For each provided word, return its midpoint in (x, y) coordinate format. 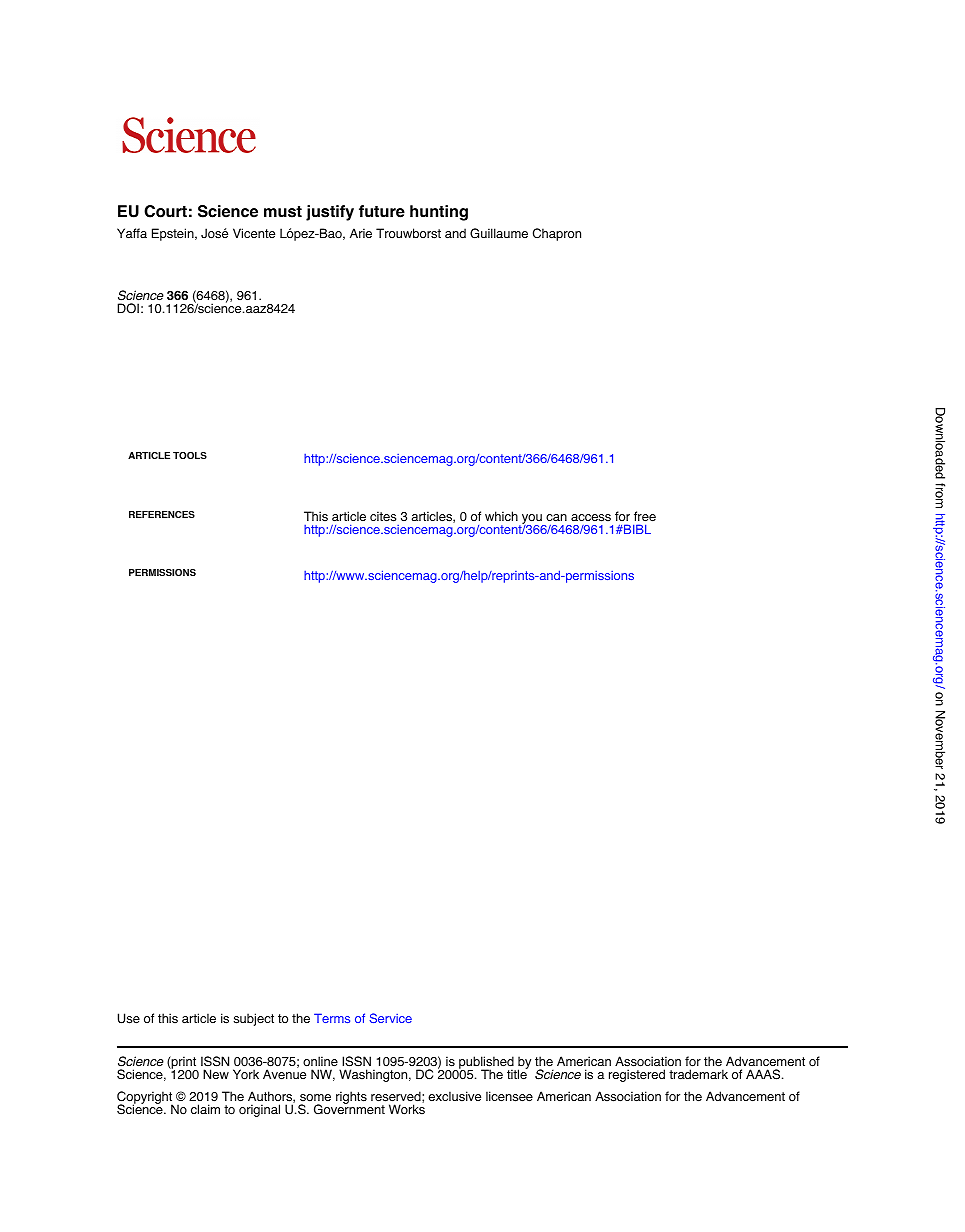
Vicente (254, 233)
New (216, 1074)
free (645, 516)
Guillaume (499, 233)
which (501, 516)
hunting (439, 213)
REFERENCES (162, 514)
